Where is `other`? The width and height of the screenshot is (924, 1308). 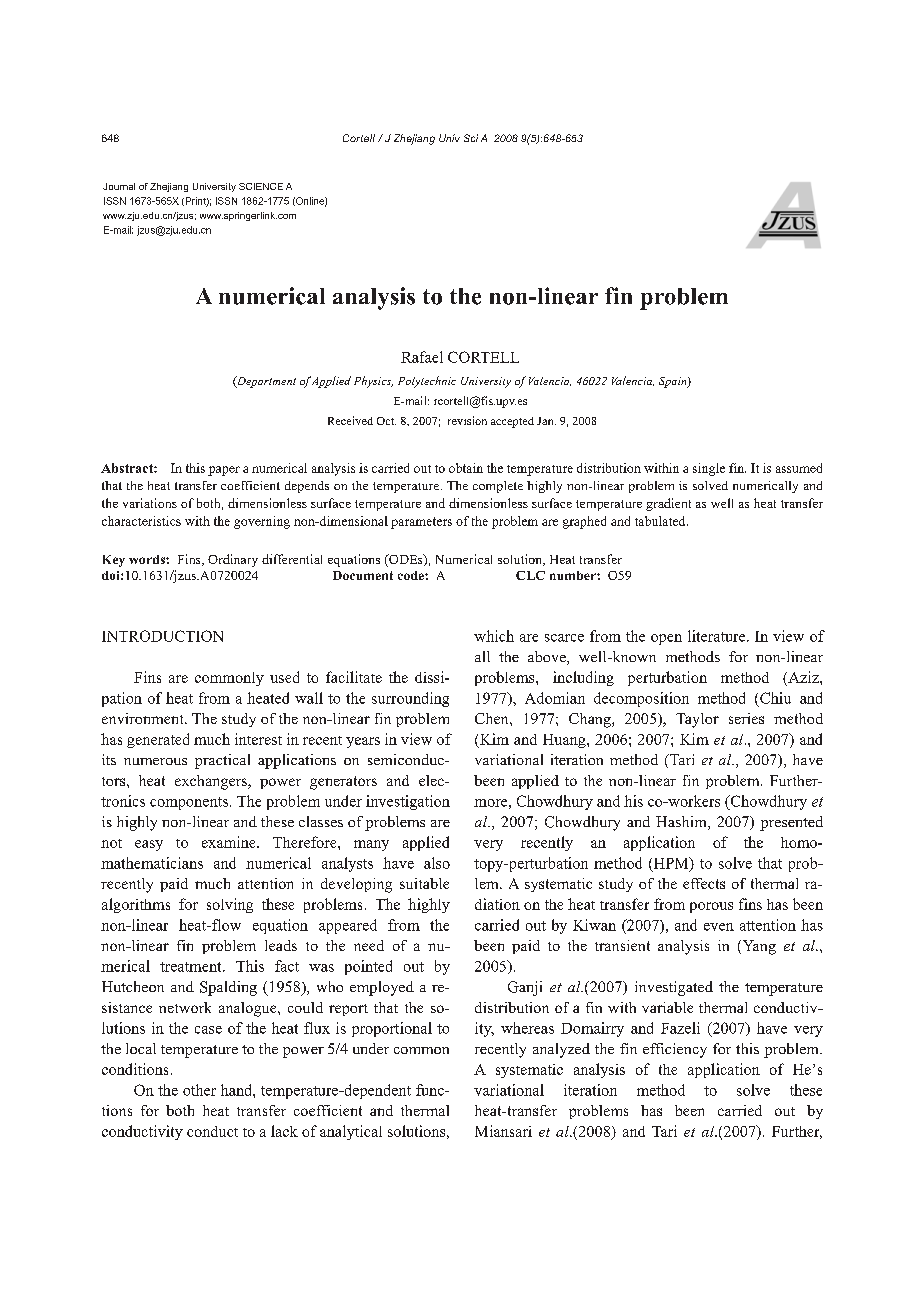
other is located at coordinates (199, 1090).
